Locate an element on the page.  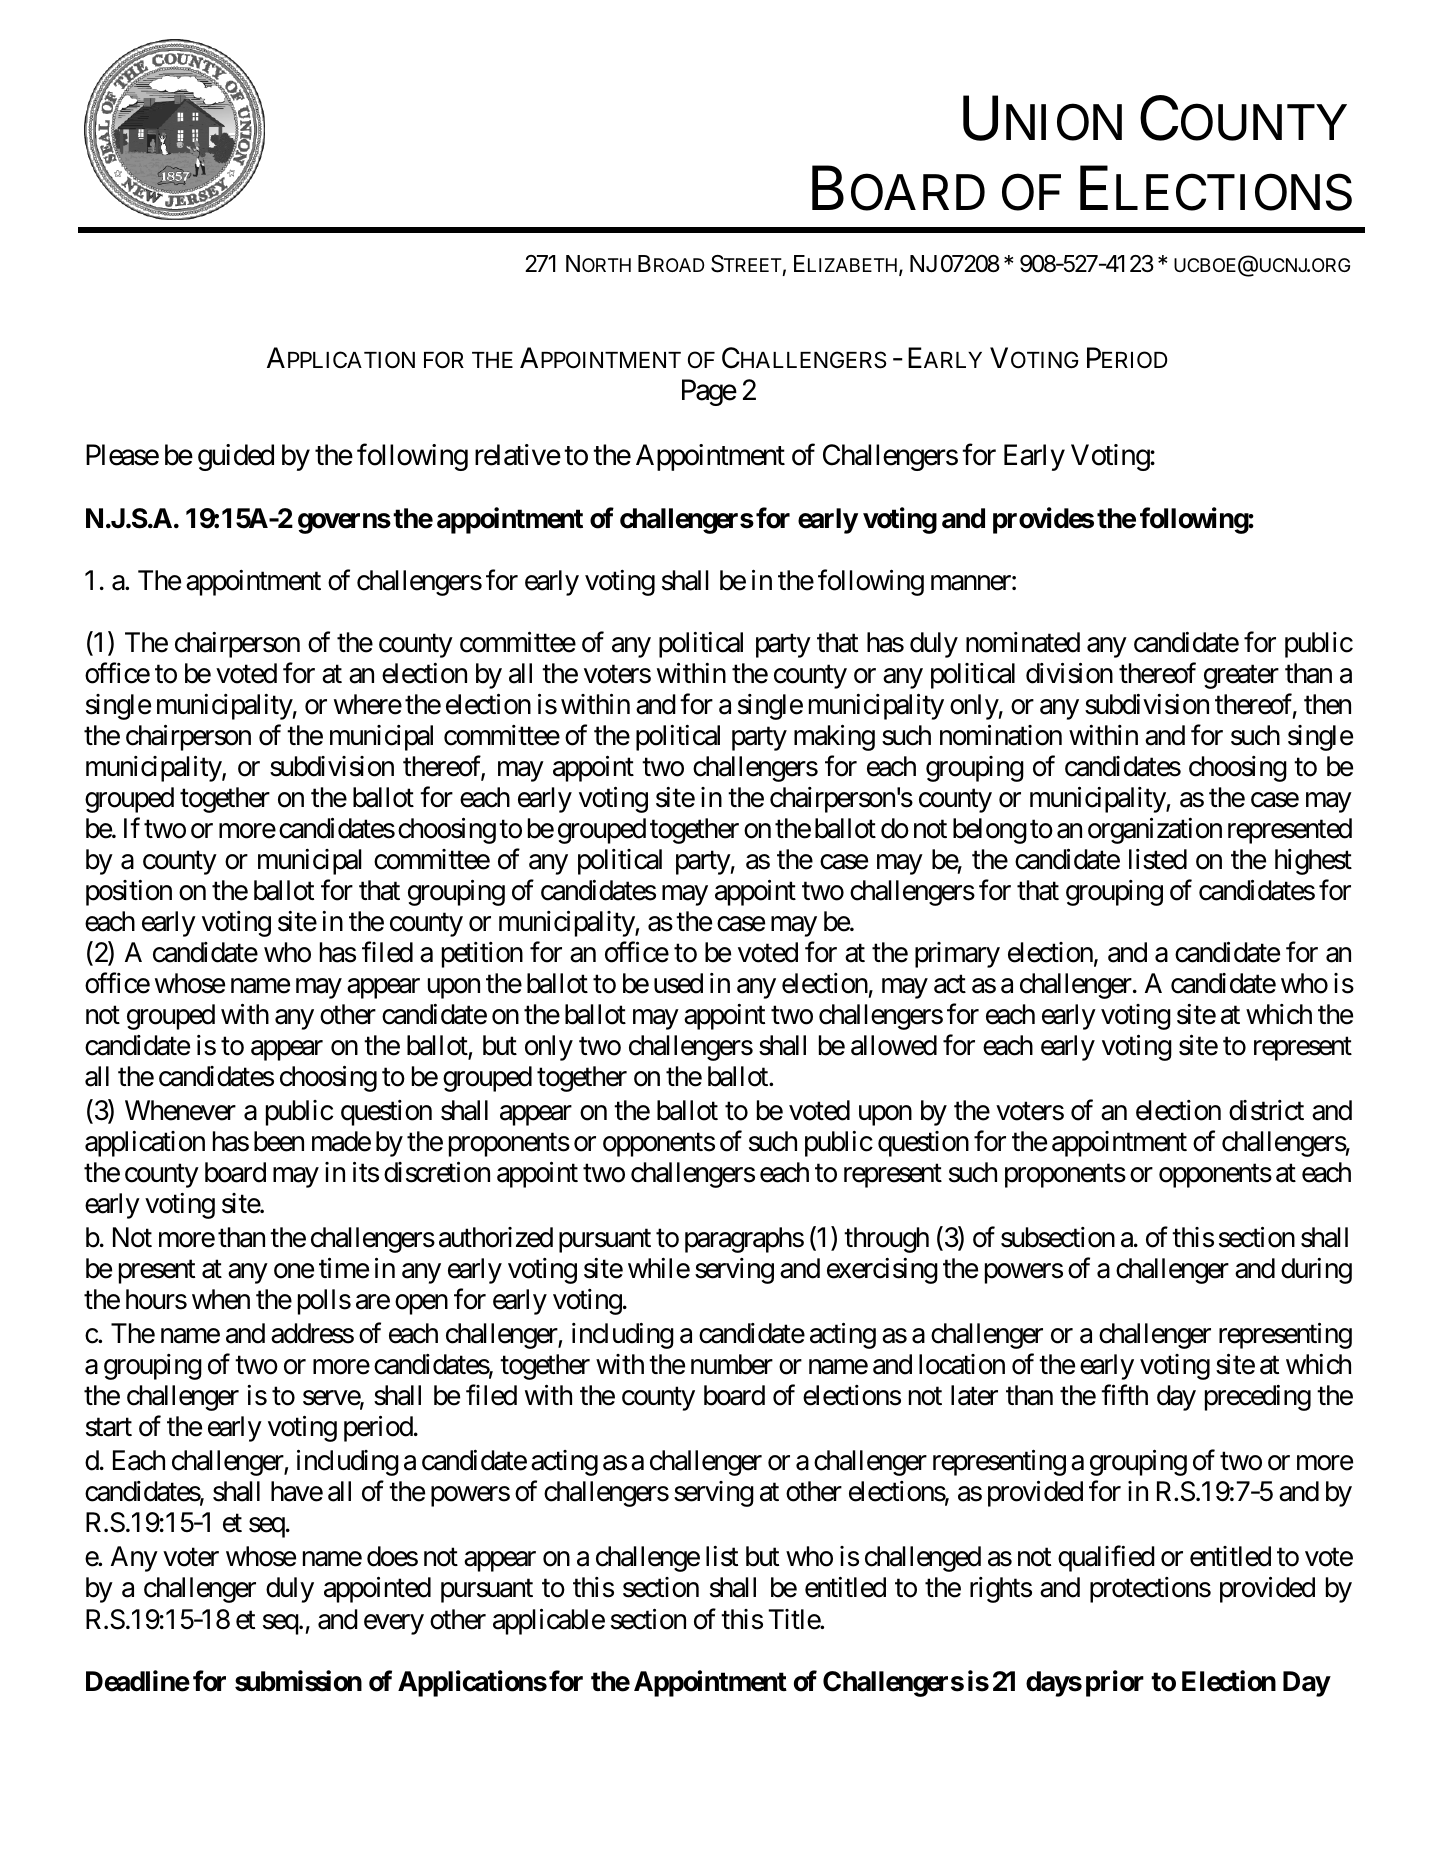
used is located at coordinates (678, 983).
